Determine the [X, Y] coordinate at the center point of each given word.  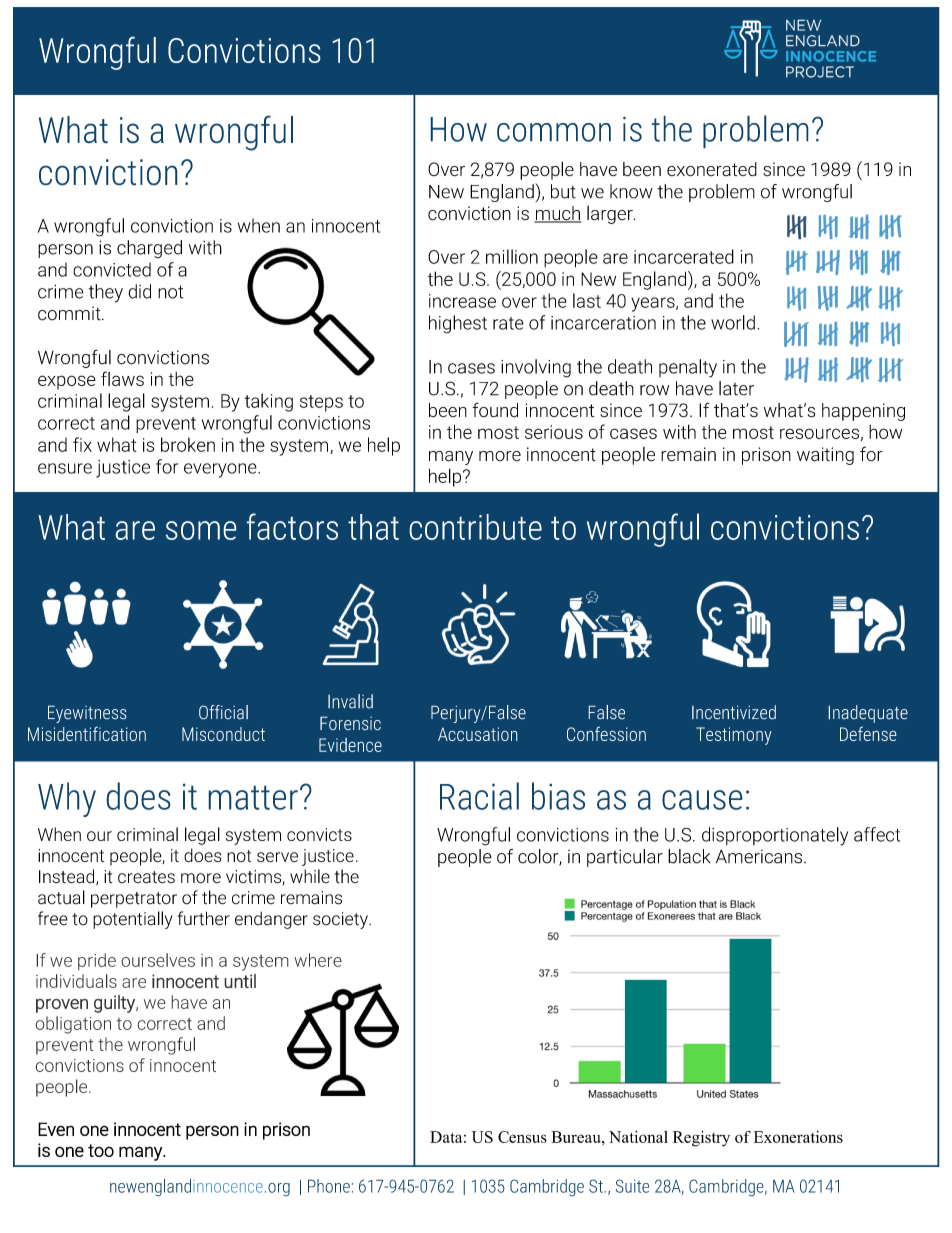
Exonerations [798, 1137]
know [631, 191]
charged [149, 249]
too [101, 1150]
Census [522, 1137]
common [554, 132]
